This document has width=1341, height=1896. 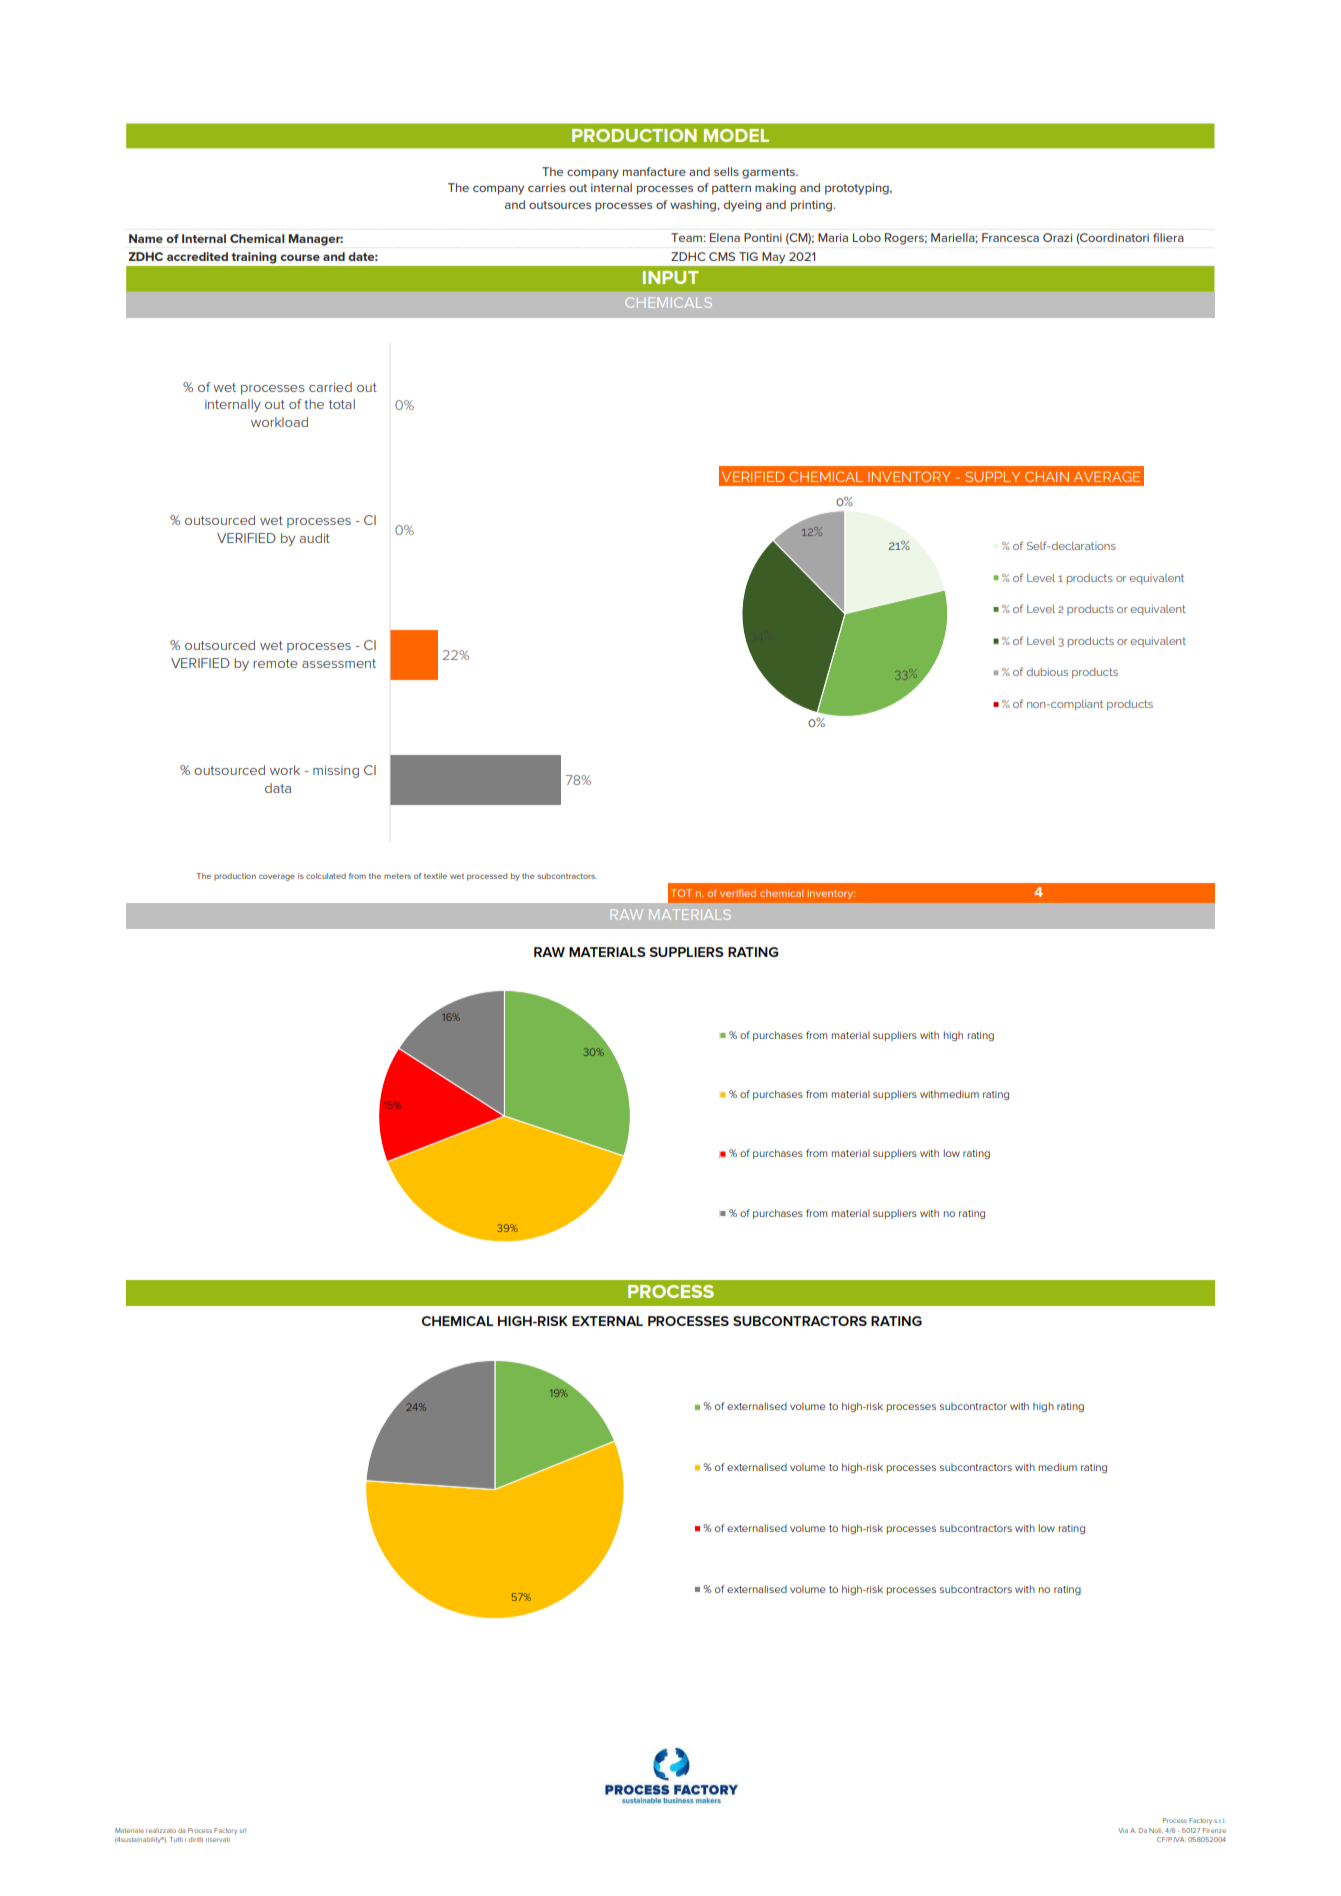 What do you see at coordinates (1123, 1830) in the document?
I see `Via` at bounding box center [1123, 1830].
